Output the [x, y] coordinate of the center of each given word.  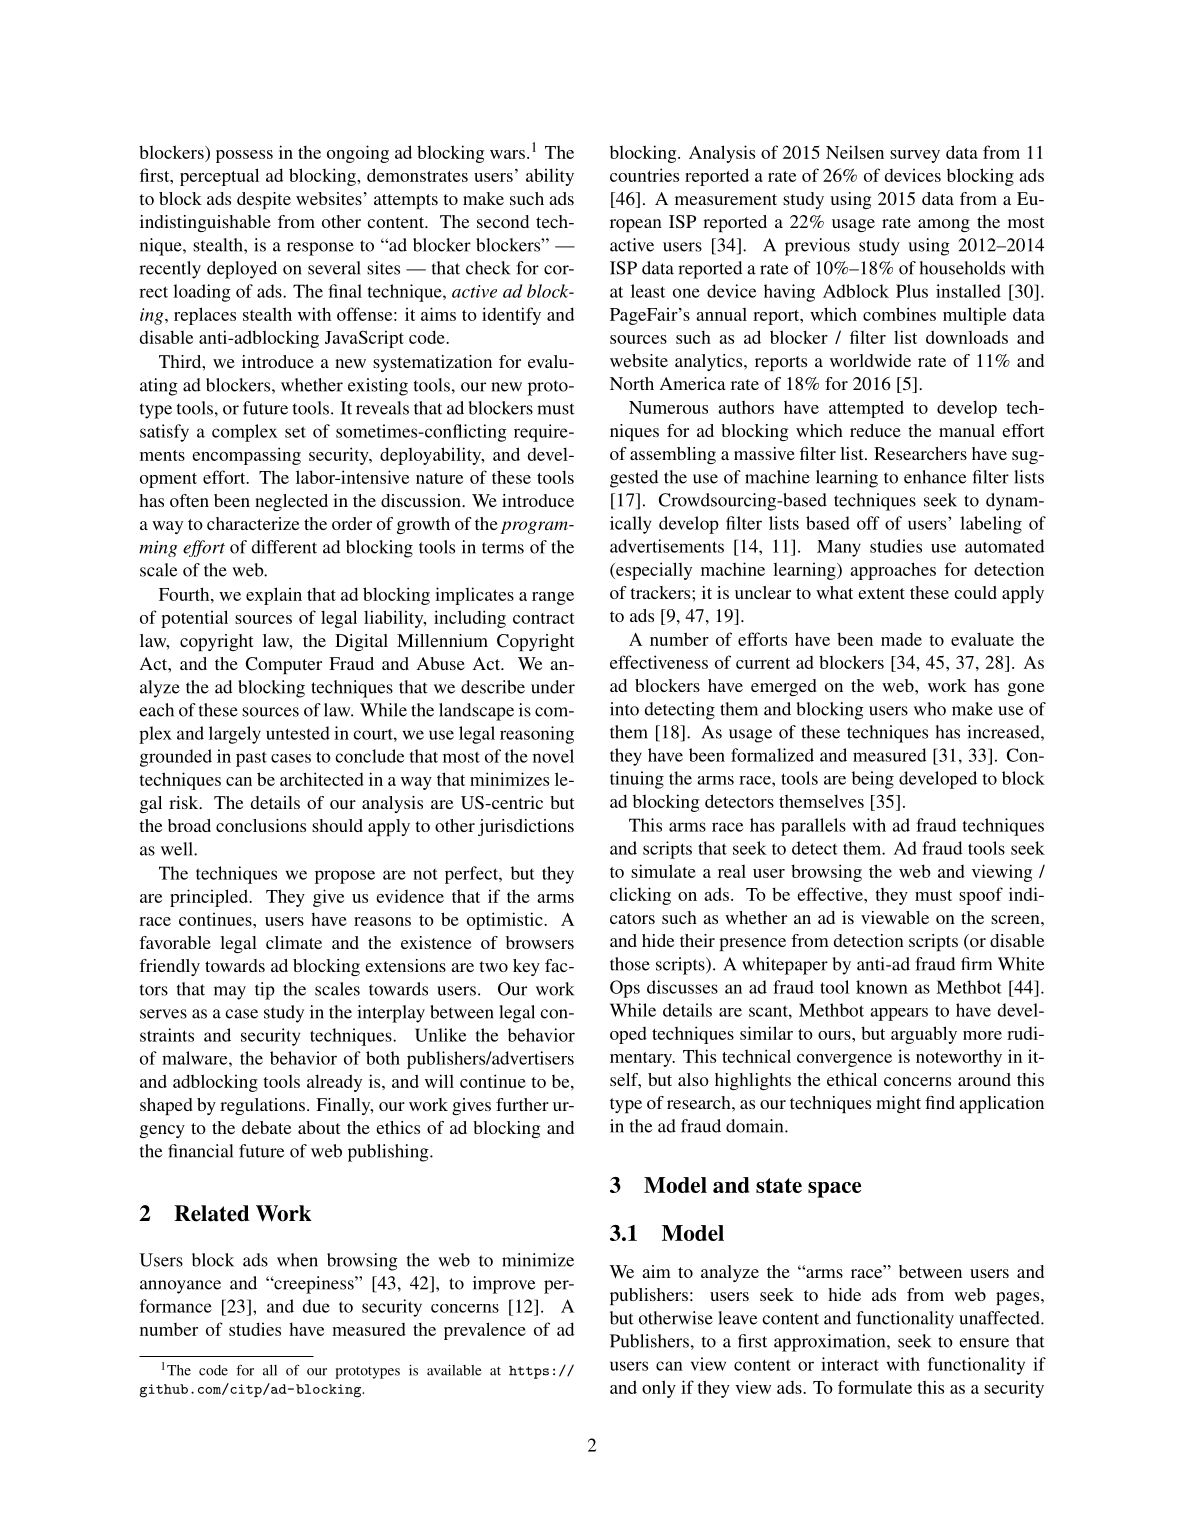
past [251, 759]
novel [553, 756]
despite [264, 200]
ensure [984, 1343]
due [316, 1306]
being [873, 780]
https [529, 1372]
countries [644, 175]
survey [915, 156]
